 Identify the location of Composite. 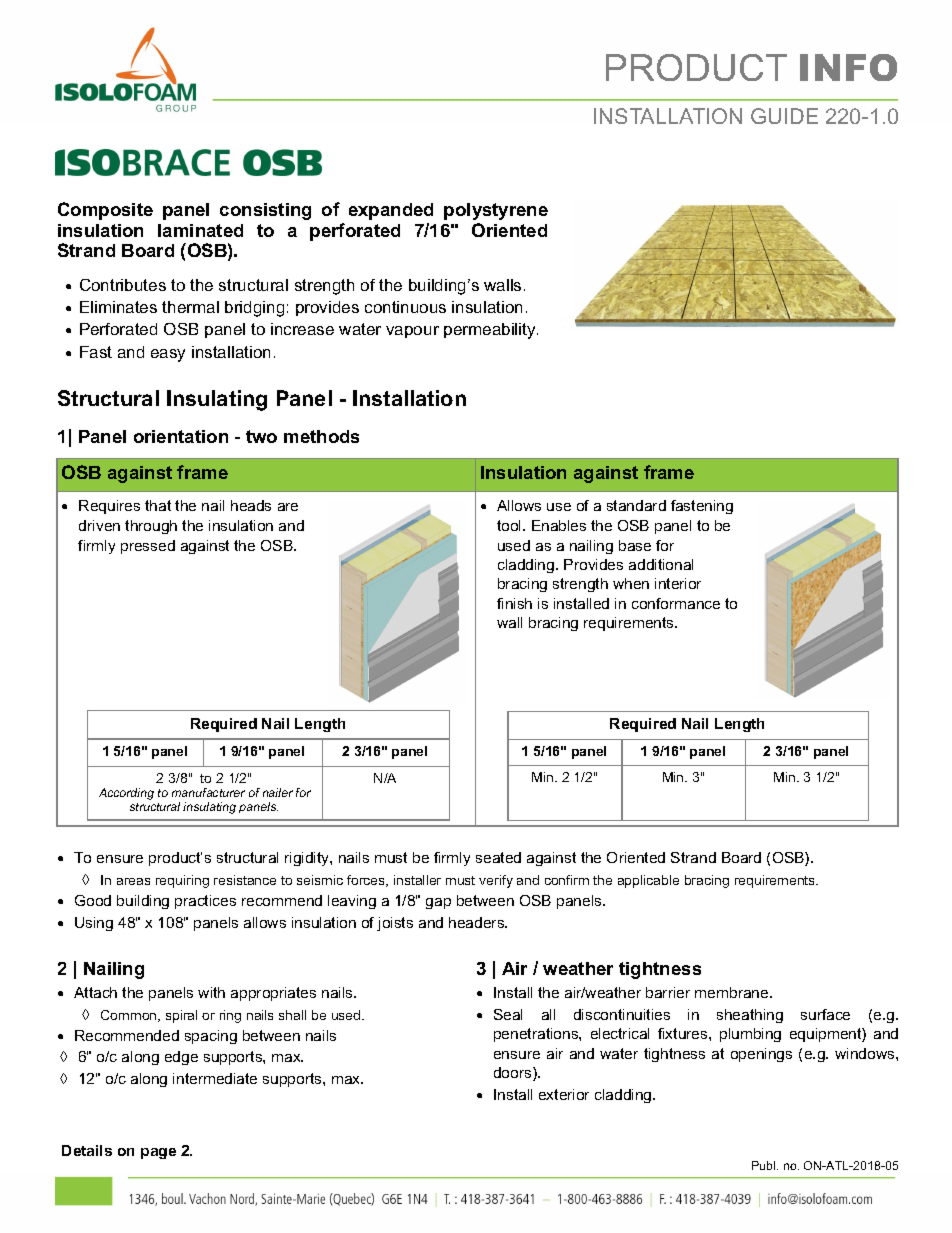
(105, 211).
